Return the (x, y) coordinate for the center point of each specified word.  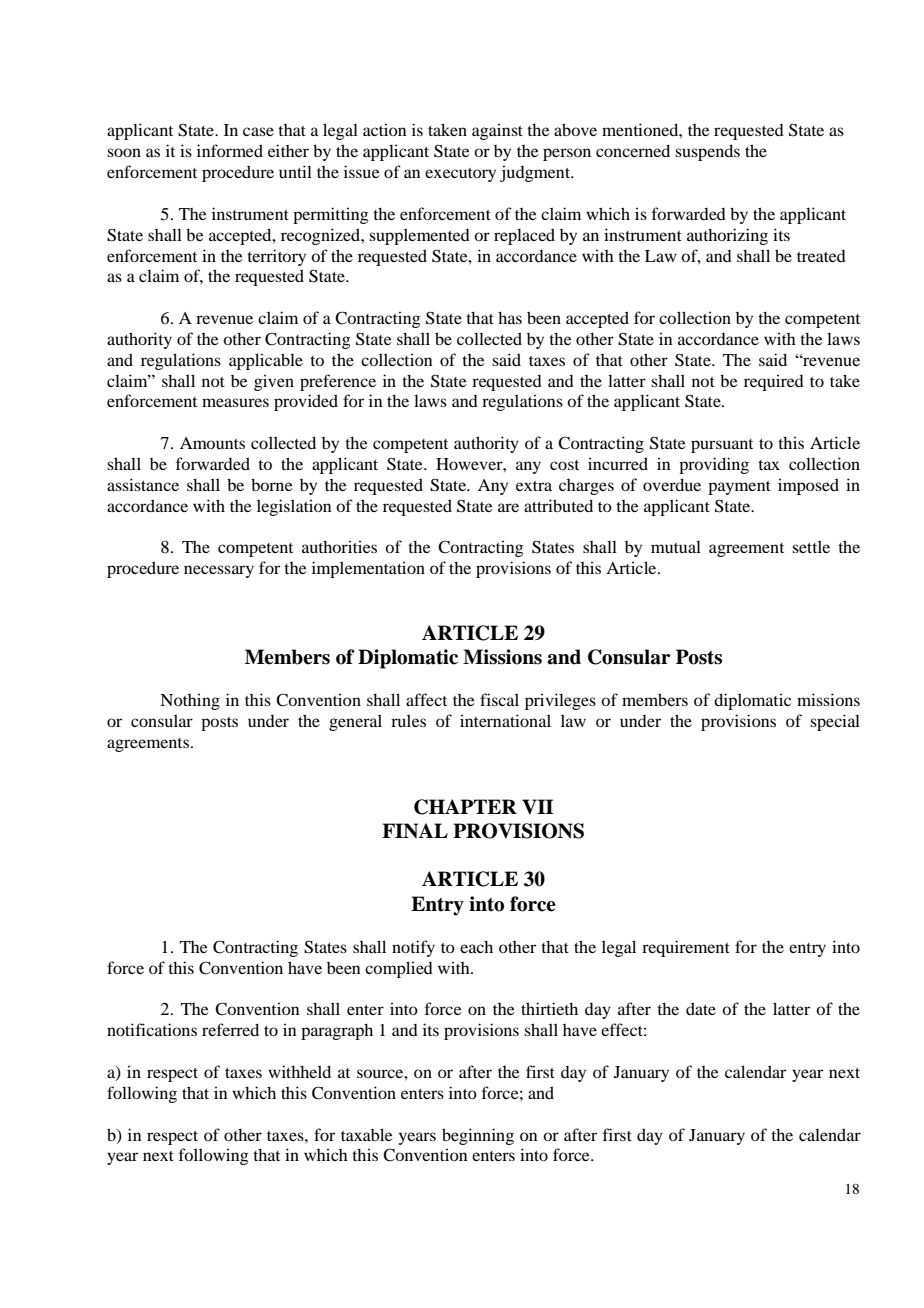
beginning (478, 1136)
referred (230, 1029)
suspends (707, 152)
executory (460, 175)
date (701, 1008)
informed (230, 150)
